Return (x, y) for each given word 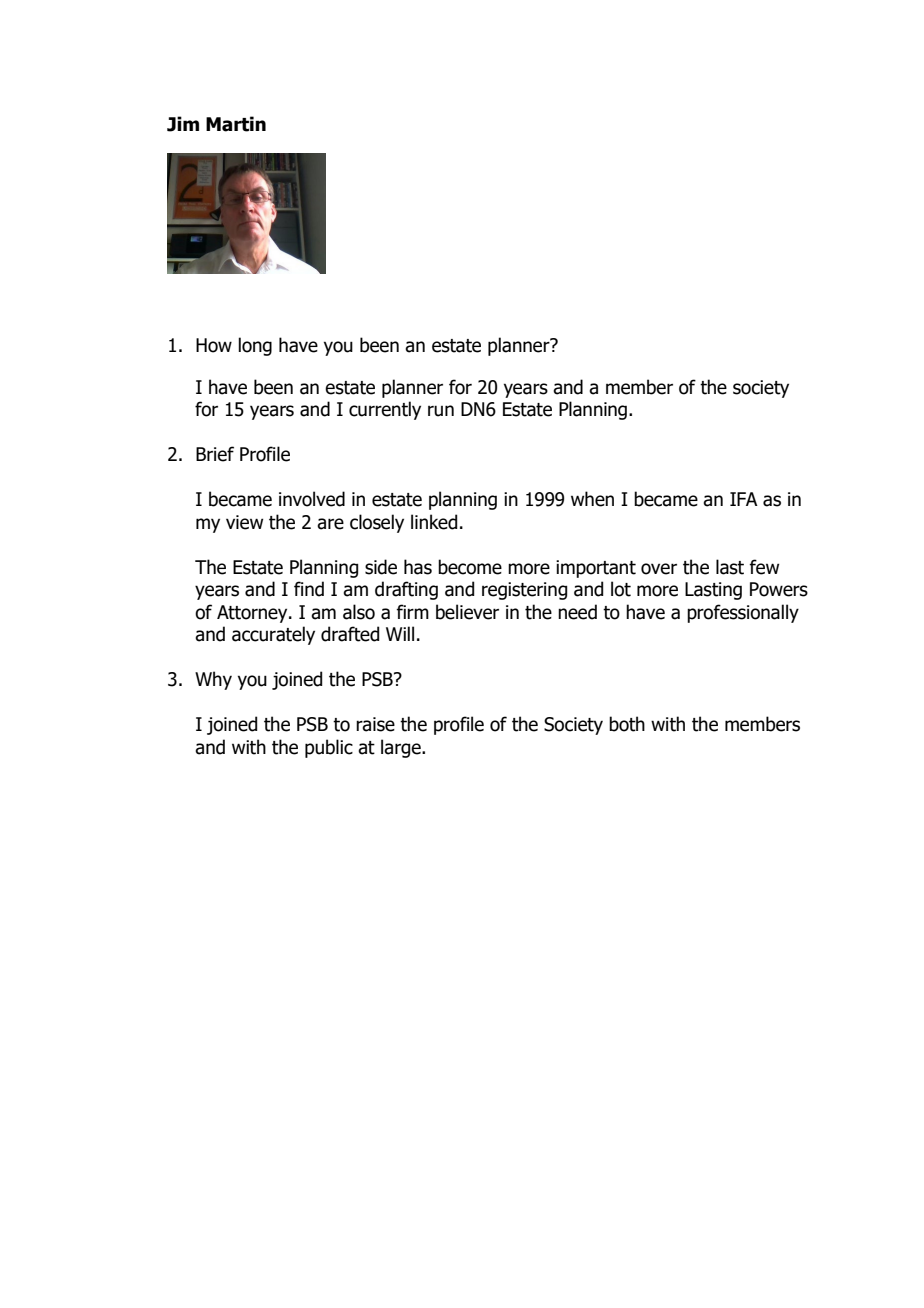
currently (385, 410)
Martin (236, 124)
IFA (744, 499)
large (402, 748)
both (627, 724)
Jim (183, 124)
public (329, 748)
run (441, 411)
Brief (215, 454)
